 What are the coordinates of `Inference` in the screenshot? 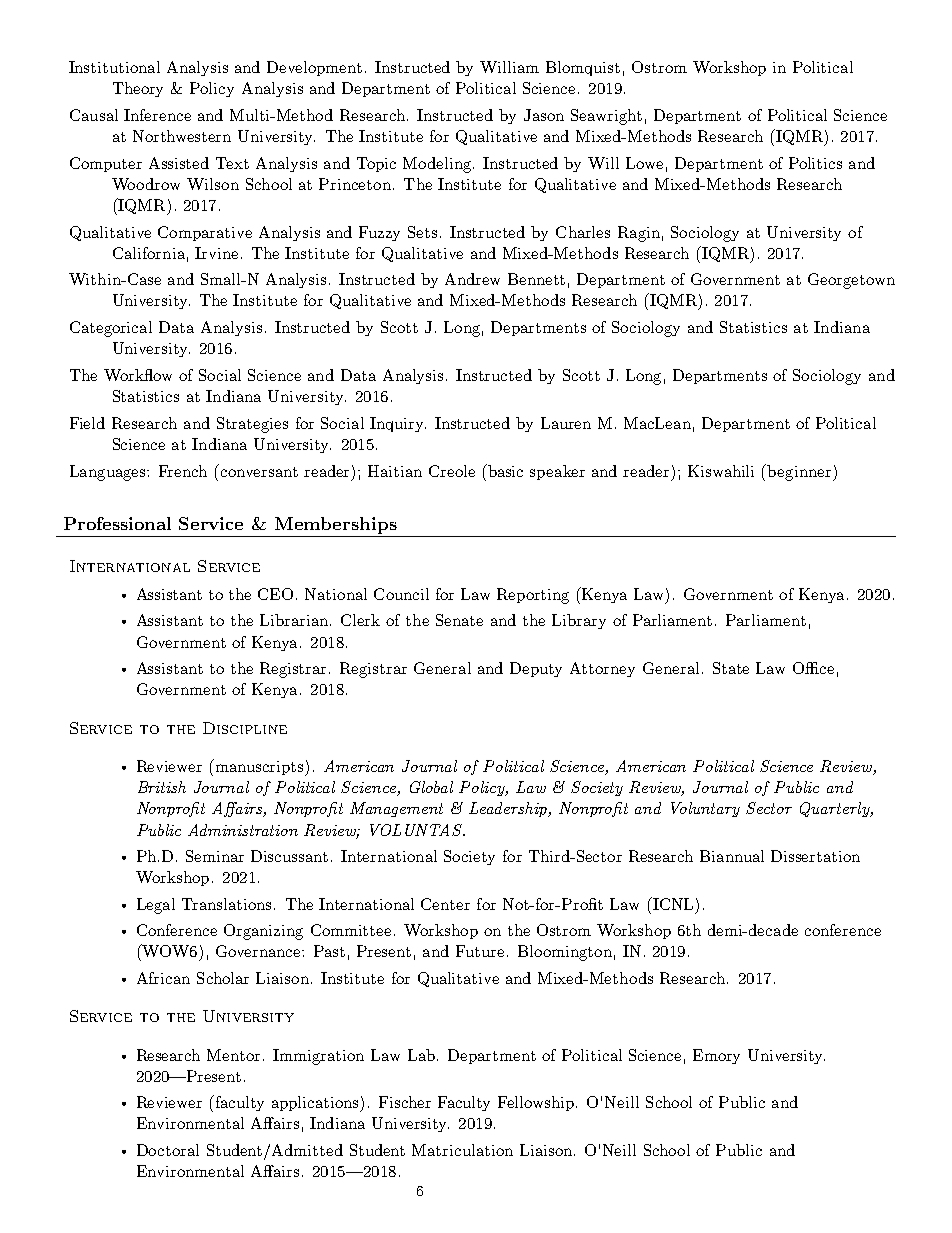 It's located at (157, 115).
